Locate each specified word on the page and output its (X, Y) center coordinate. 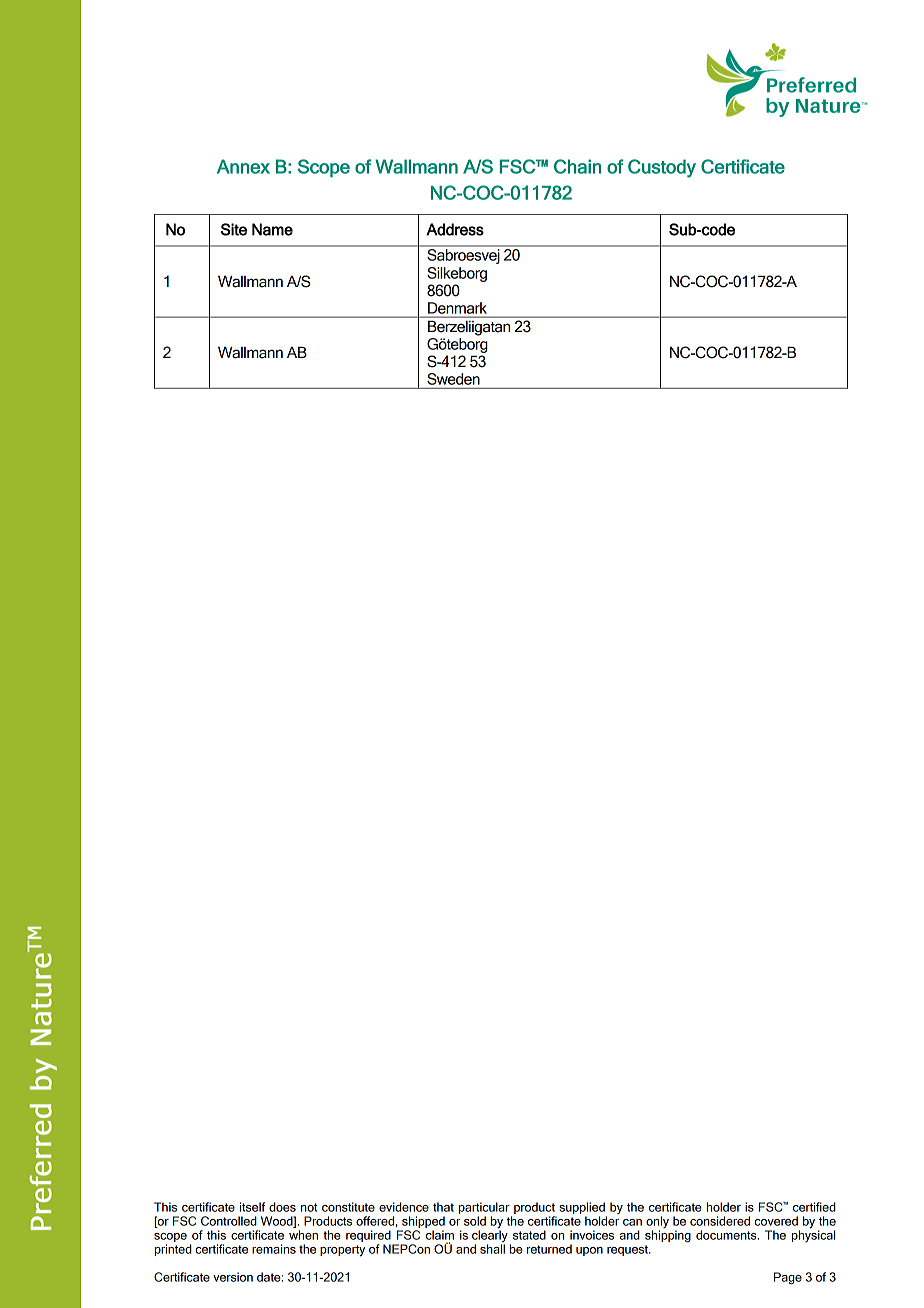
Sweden (453, 379)
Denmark (457, 308)
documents (727, 1235)
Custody (662, 168)
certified (814, 1207)
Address (455, 229)
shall (492, 1249)
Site (234, 229)
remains (274, 1249)
